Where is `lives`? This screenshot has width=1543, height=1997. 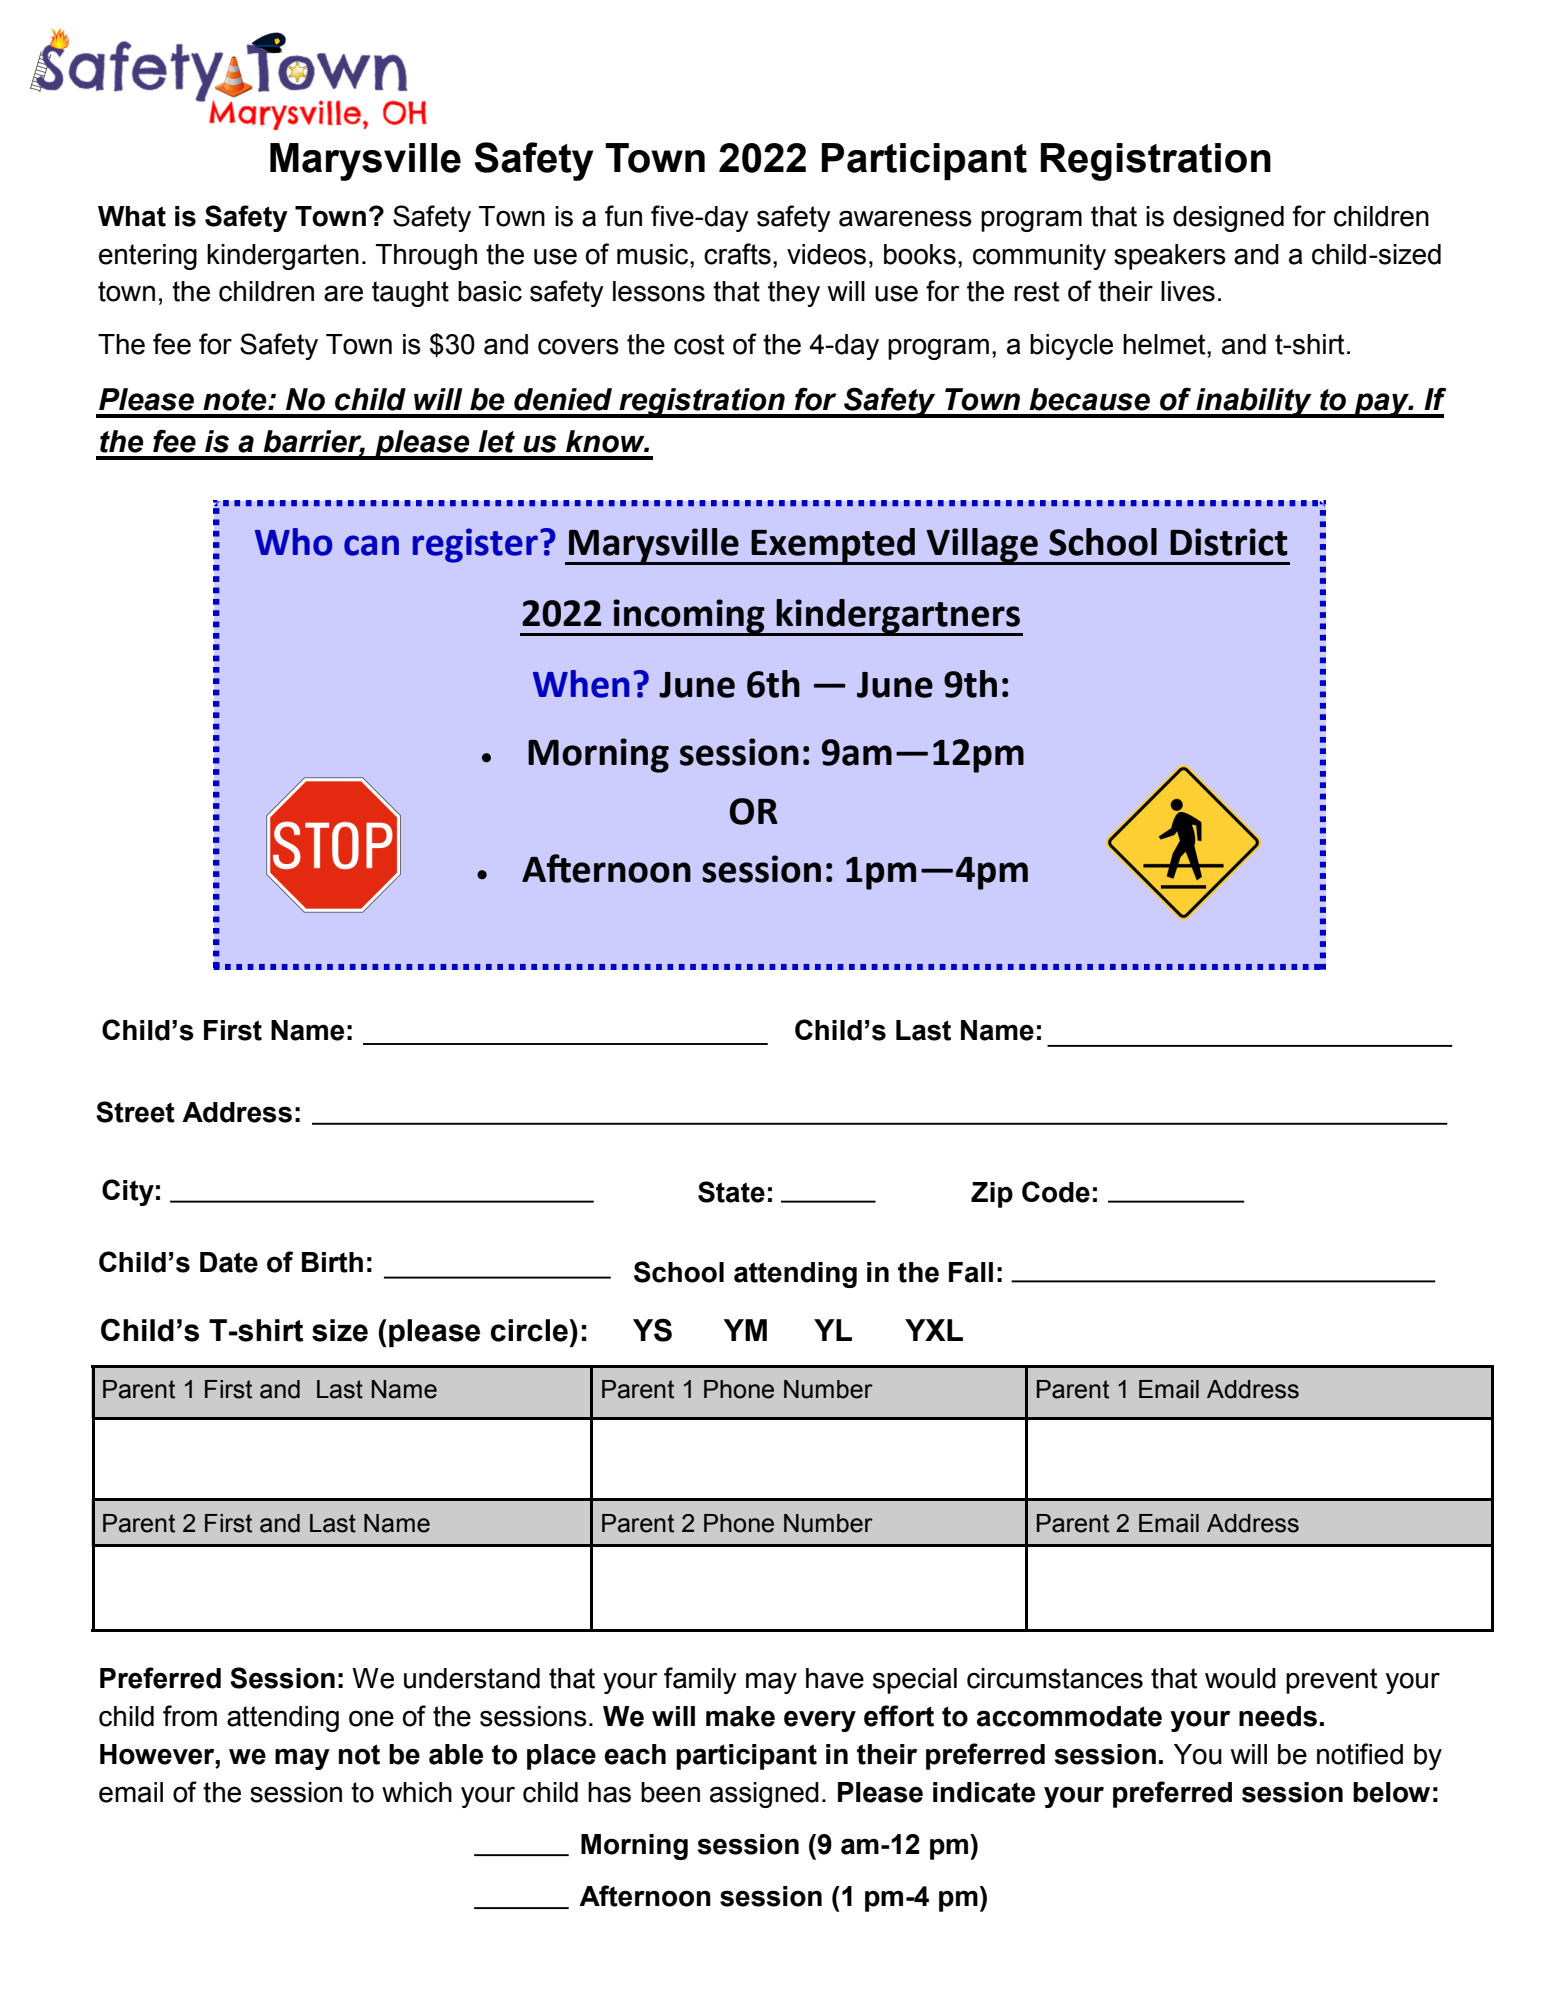
lives is located at coordinates (1188, 291).
